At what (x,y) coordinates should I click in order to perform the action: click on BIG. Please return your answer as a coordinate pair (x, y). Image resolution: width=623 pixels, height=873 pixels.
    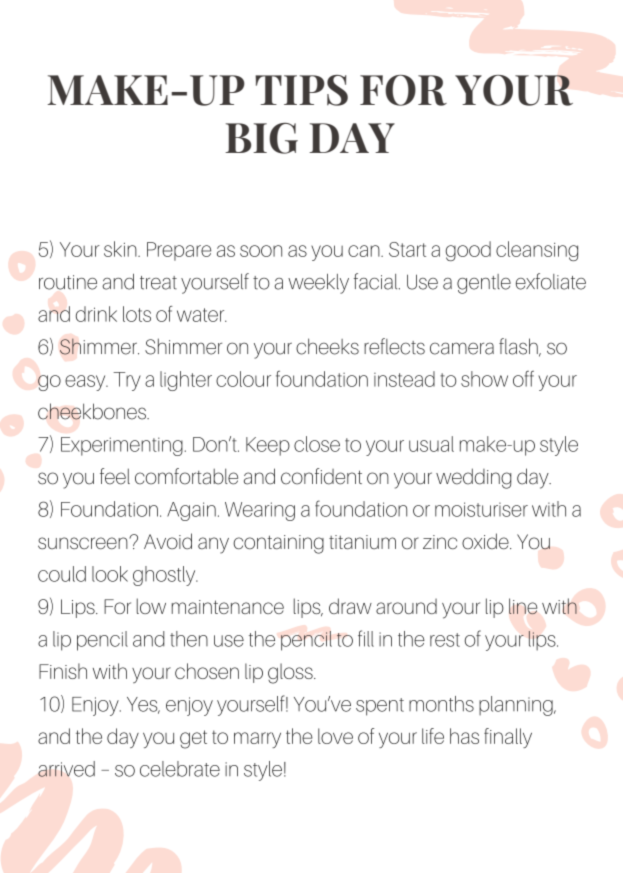
    Looking at the image, I should click on (261, 138).
